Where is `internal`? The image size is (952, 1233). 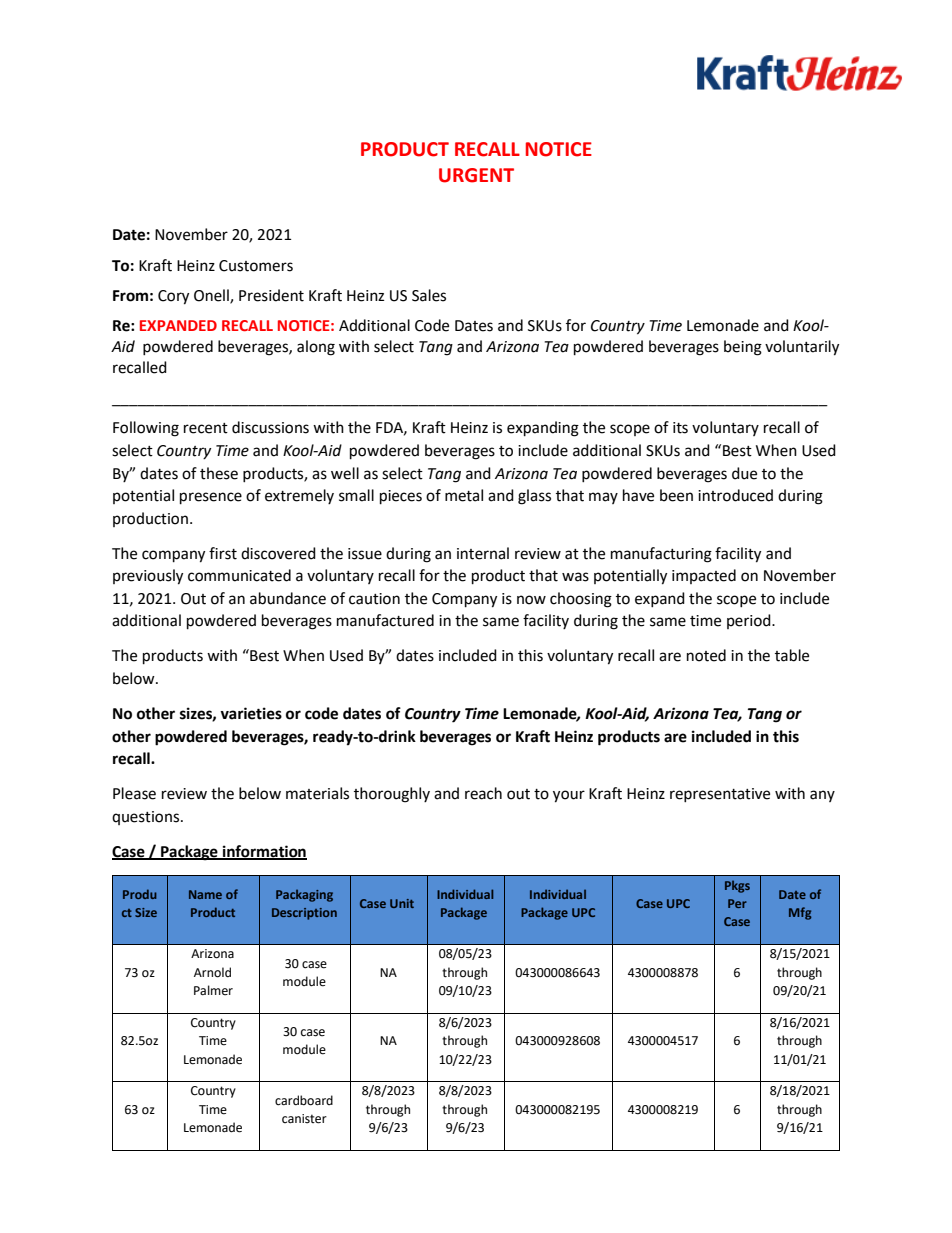 internal is located at coordinates (483, 553).
